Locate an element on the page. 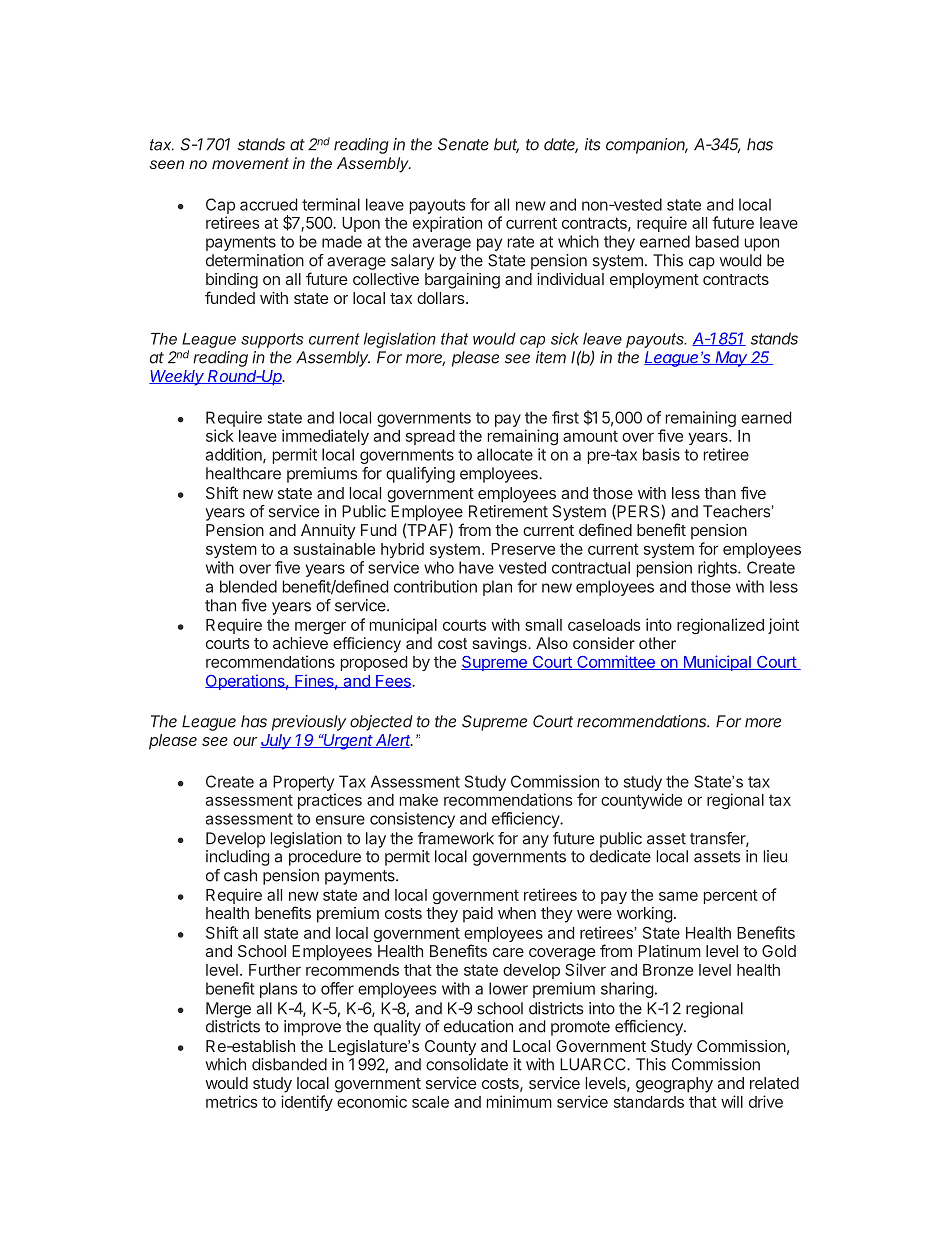 The image size is (952, 1233). savings is located at coordinates (501, 645).
